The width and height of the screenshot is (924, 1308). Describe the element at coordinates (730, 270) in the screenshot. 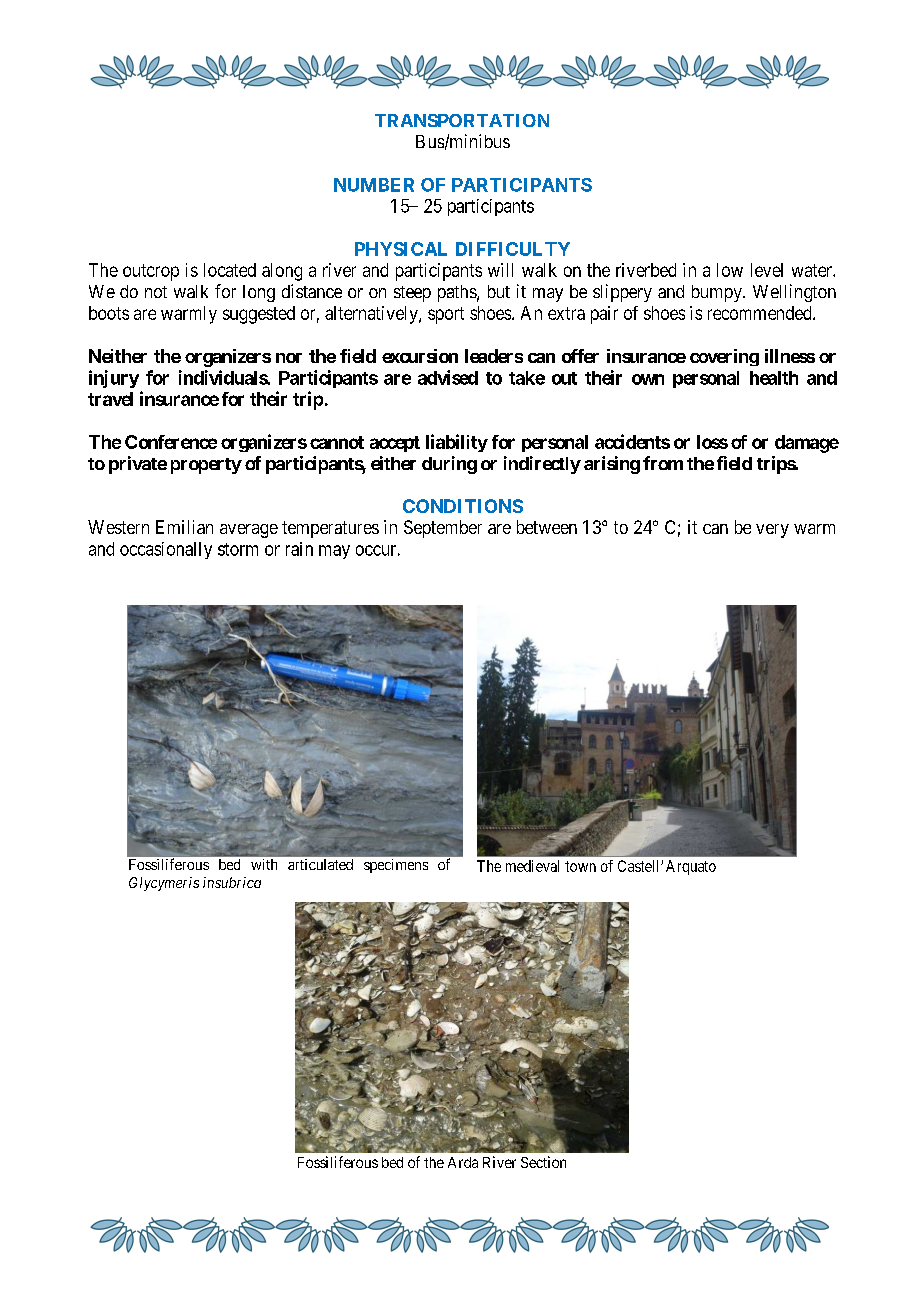

I see `low` at that location.
